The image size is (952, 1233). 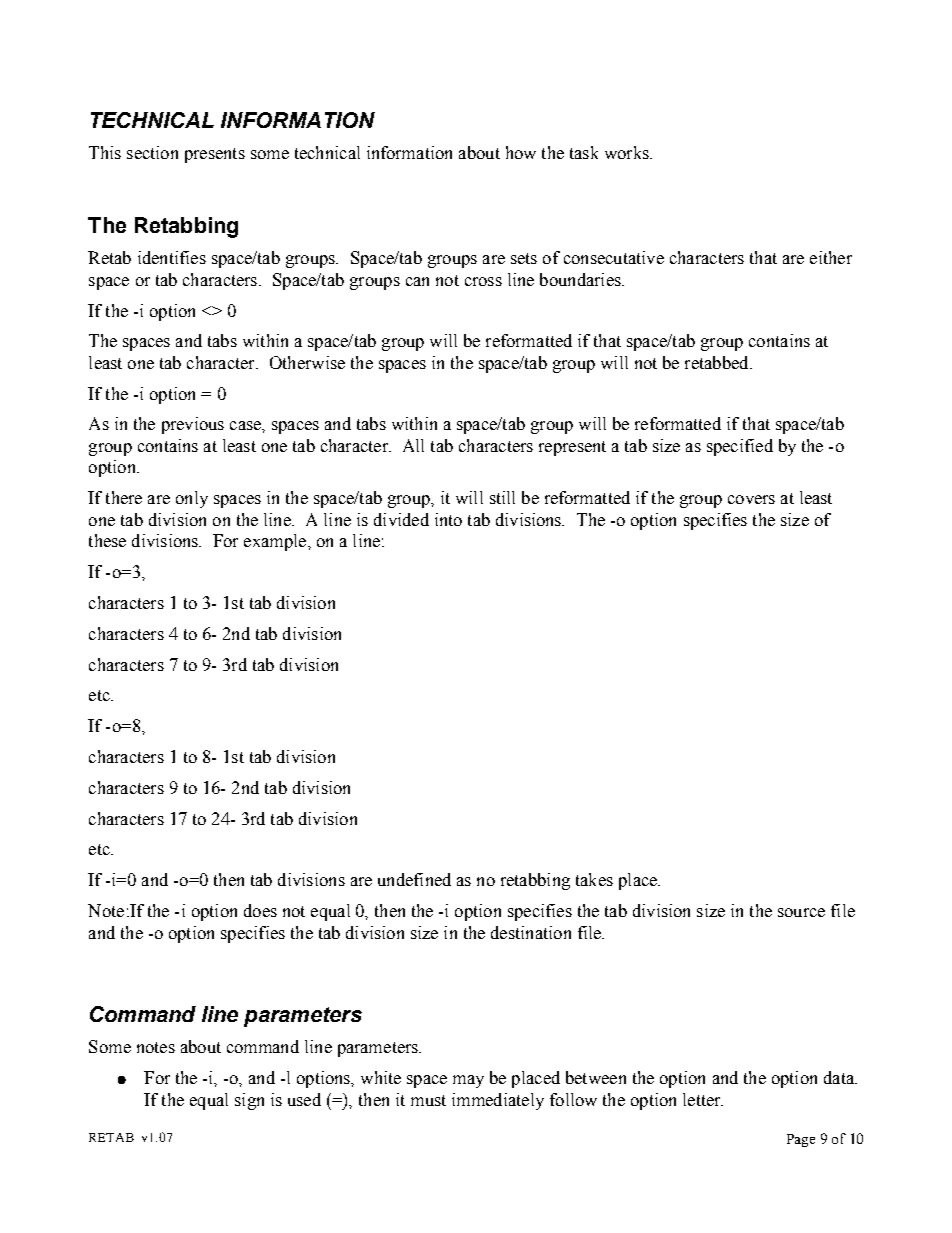 What do you see at coordinates (413, 445) in the screenshot?
I see `All` at bounding box center [413, 445].
